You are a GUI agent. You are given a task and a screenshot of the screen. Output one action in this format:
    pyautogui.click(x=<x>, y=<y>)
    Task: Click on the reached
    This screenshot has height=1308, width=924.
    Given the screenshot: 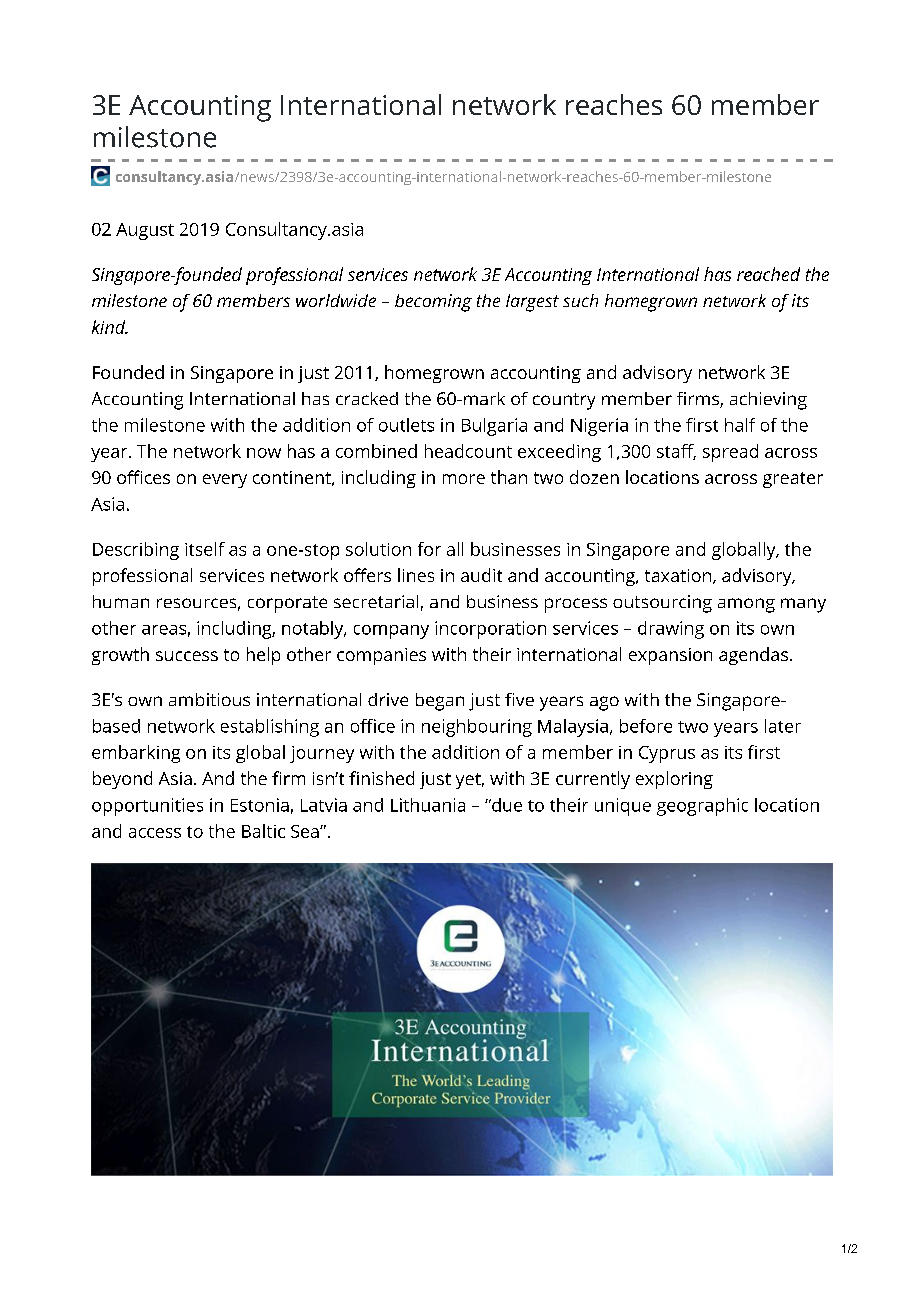 What is the action you would take?
    pyautogui.click(x=768, y=274)
